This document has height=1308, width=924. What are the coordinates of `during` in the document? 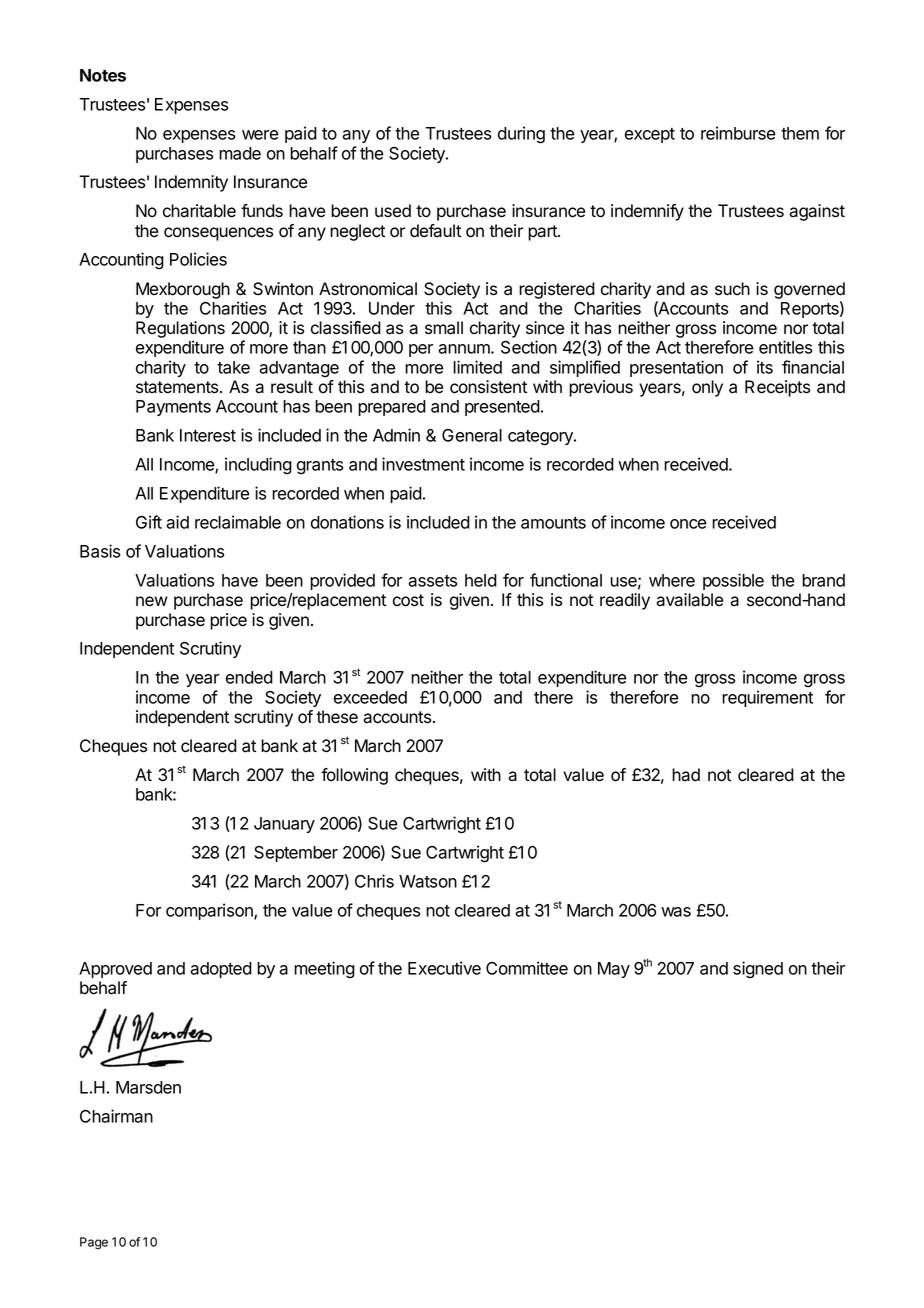 It's located at (521, 135).
